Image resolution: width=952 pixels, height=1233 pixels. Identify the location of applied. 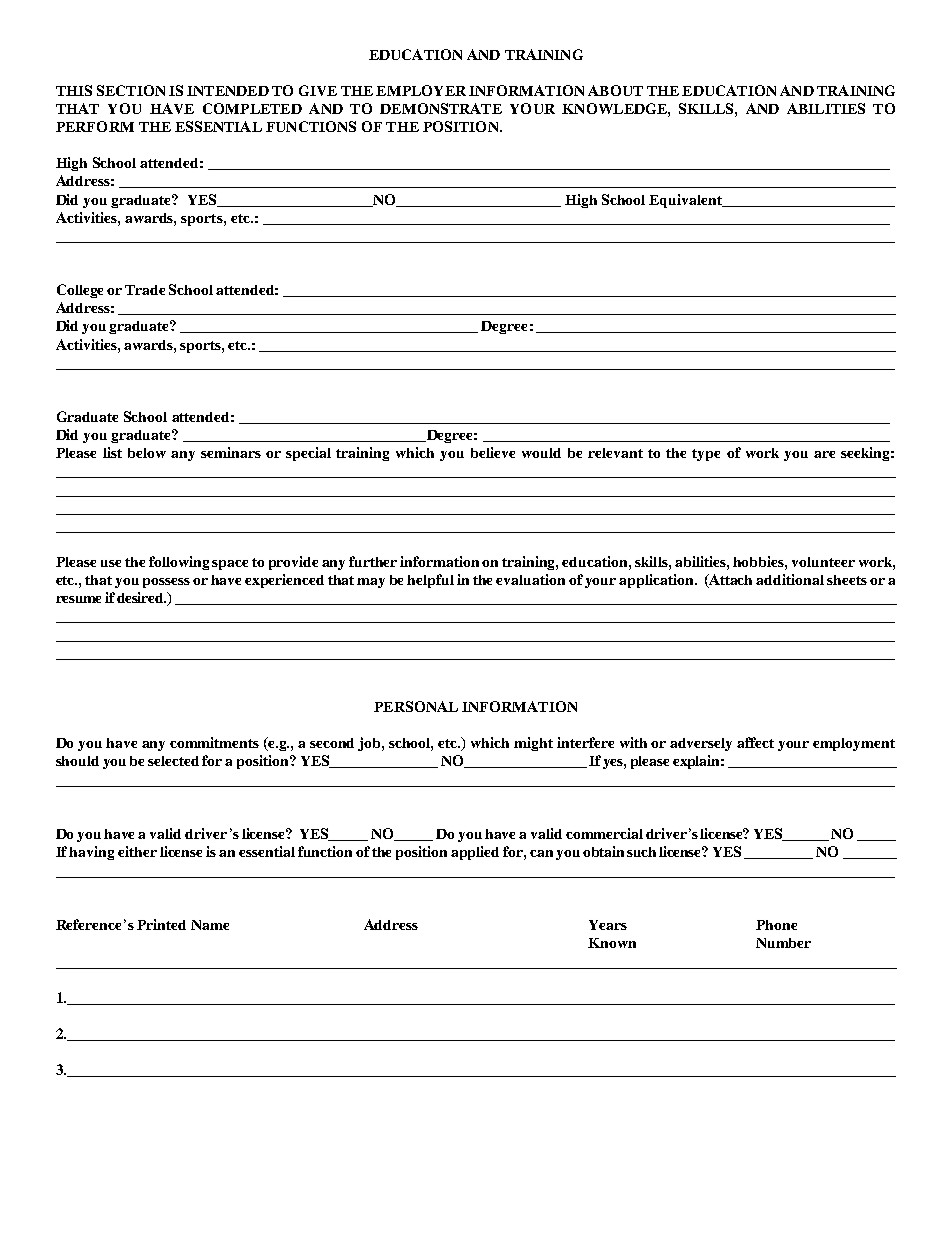
(475, 853).
